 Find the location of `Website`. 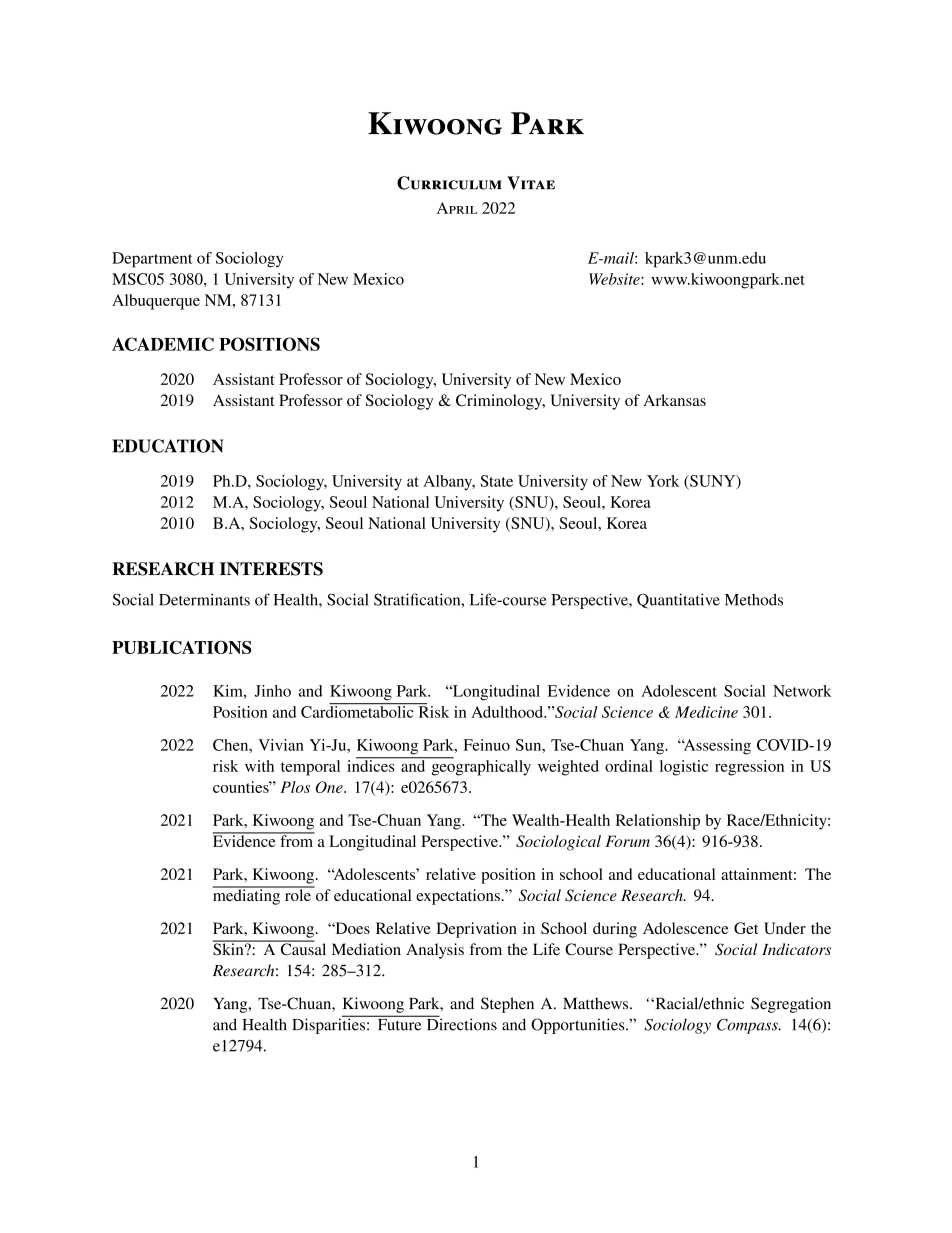

Website is located at coordinates (615, 279).
